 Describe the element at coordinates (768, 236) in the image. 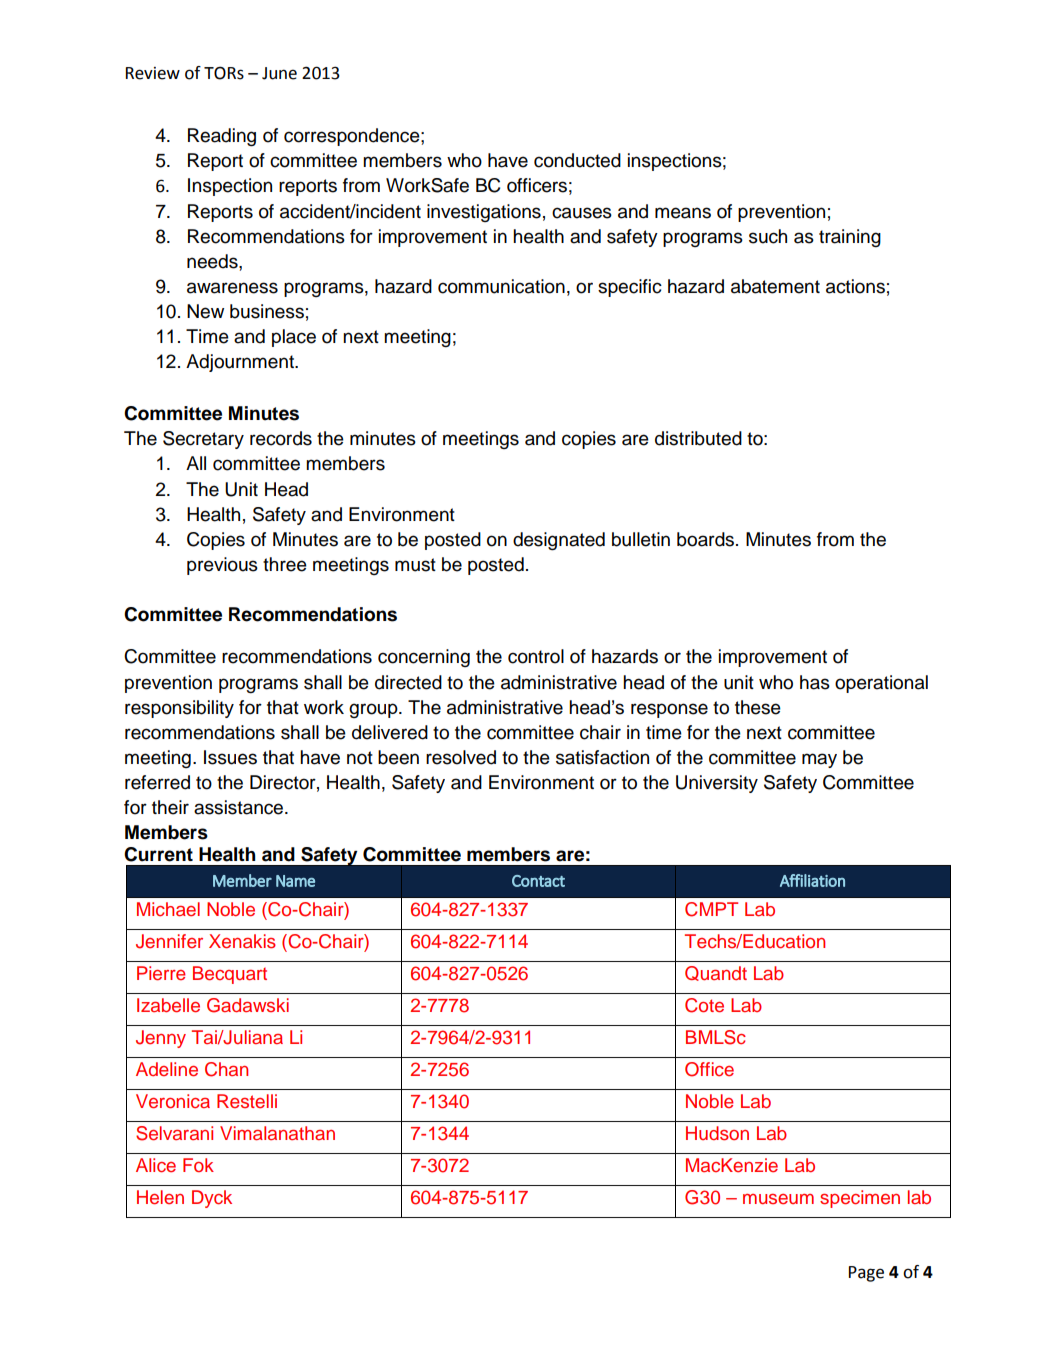

I see `such` at that location.
